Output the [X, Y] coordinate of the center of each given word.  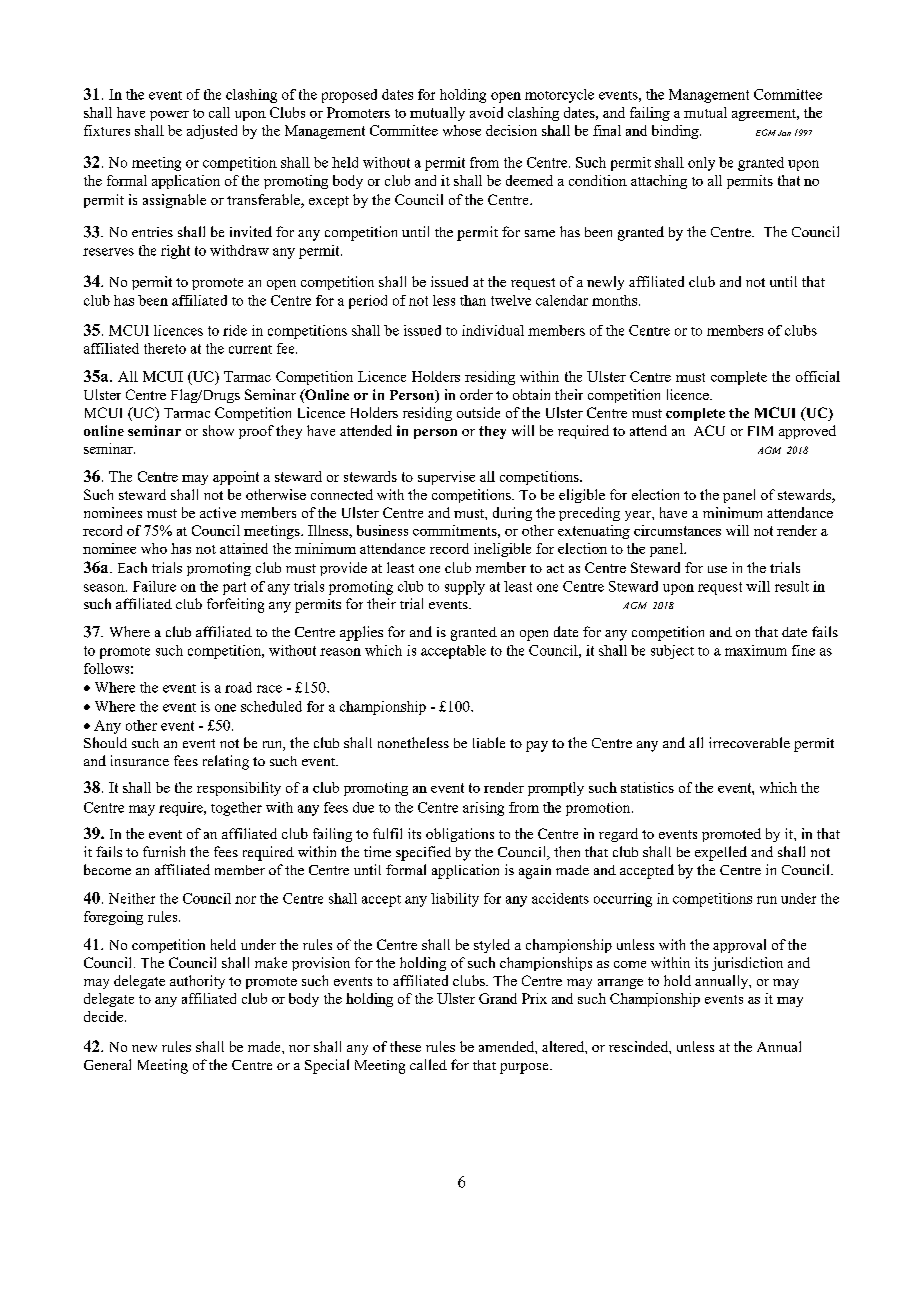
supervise [446, 478]
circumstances [677, 530]
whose [462, 130]
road [238, 687]
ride [235, 330]
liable [489, 742]
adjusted [212, 132]
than [473, 300]
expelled [721, 853]
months [616, 300]
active [218, 512]
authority [197, 982]
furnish [164, 851]
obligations [460, 835]
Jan [784, 133]
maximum [756, 650]
